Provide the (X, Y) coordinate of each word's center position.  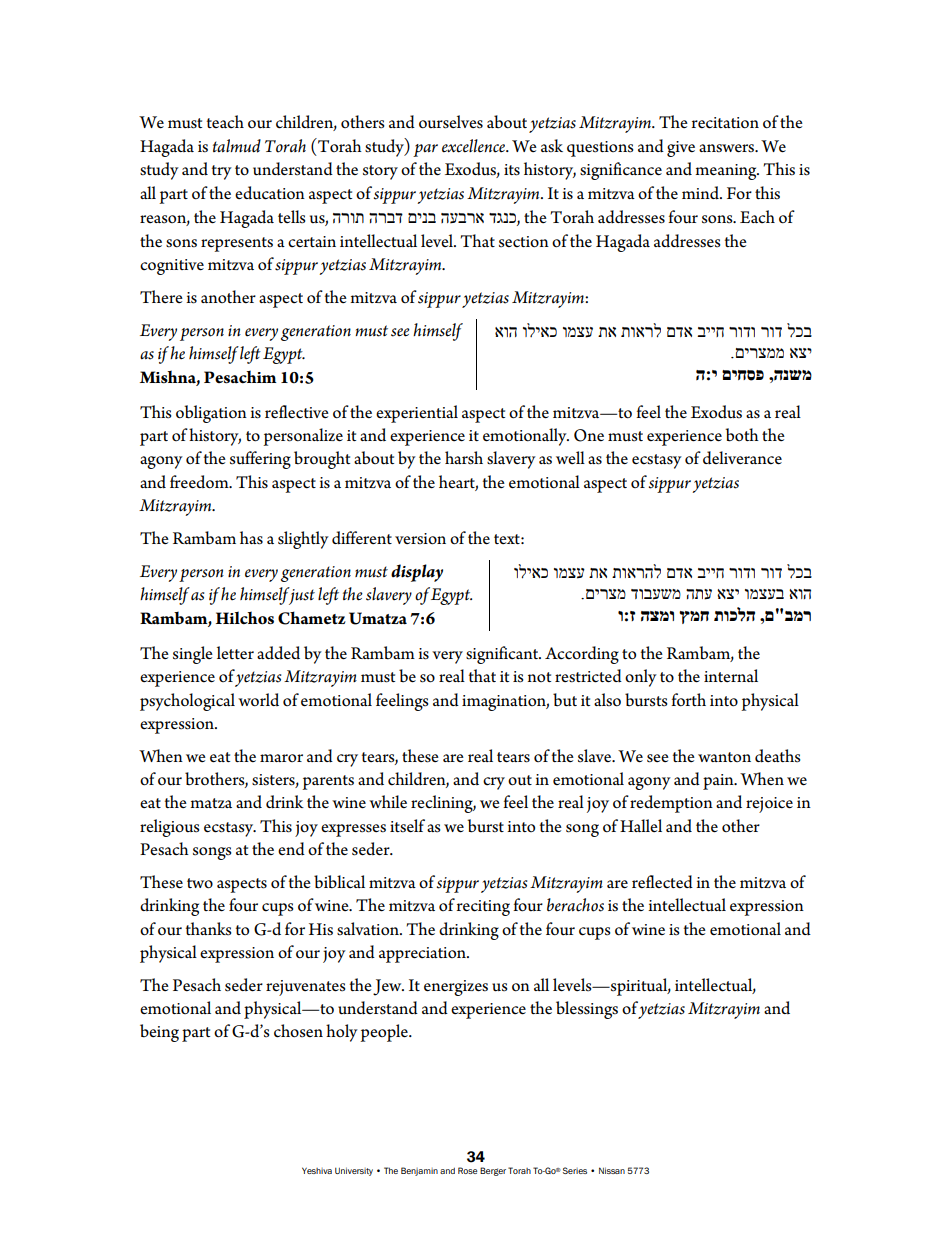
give (681, 149)
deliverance (742, 458)
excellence (475, 146)
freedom (200, 482)
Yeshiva (317, 1170)
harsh (464, 458)
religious (169, 828)
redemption (671, 804)
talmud (237, 146)
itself (407, 826)
